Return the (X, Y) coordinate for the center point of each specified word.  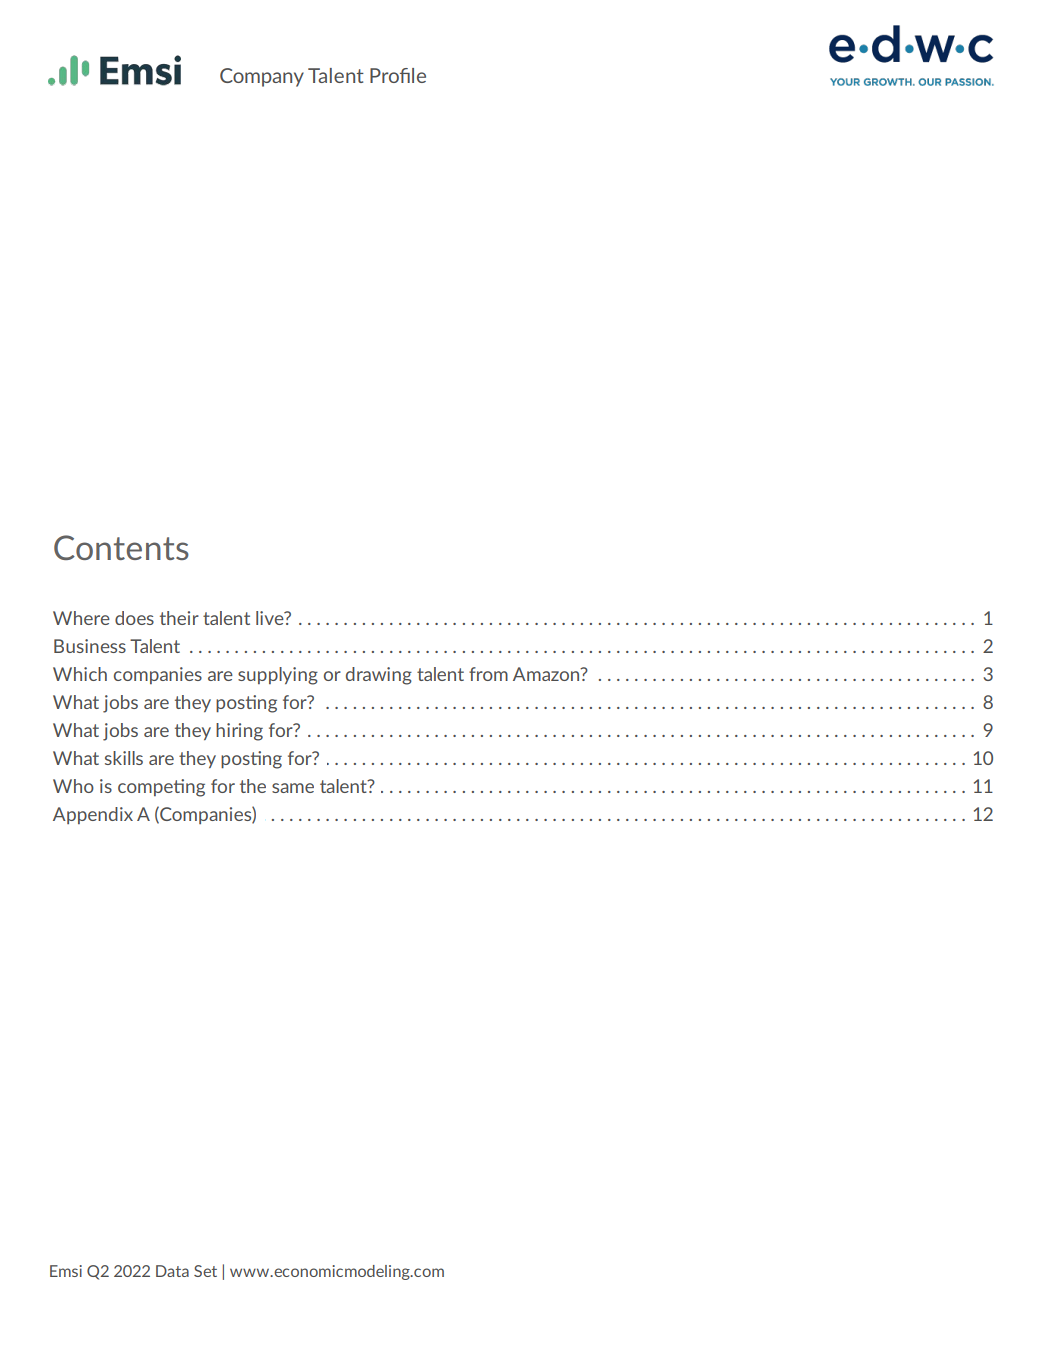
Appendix (93, 815)
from (488, 674)
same (293, 788)
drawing (379, 676)
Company (262, 77)
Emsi (66, 1271)
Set (205, 1271)
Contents (121, 547)
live (271, 618)
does (134, 618)
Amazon (547, 674)
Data (172, 1271)
